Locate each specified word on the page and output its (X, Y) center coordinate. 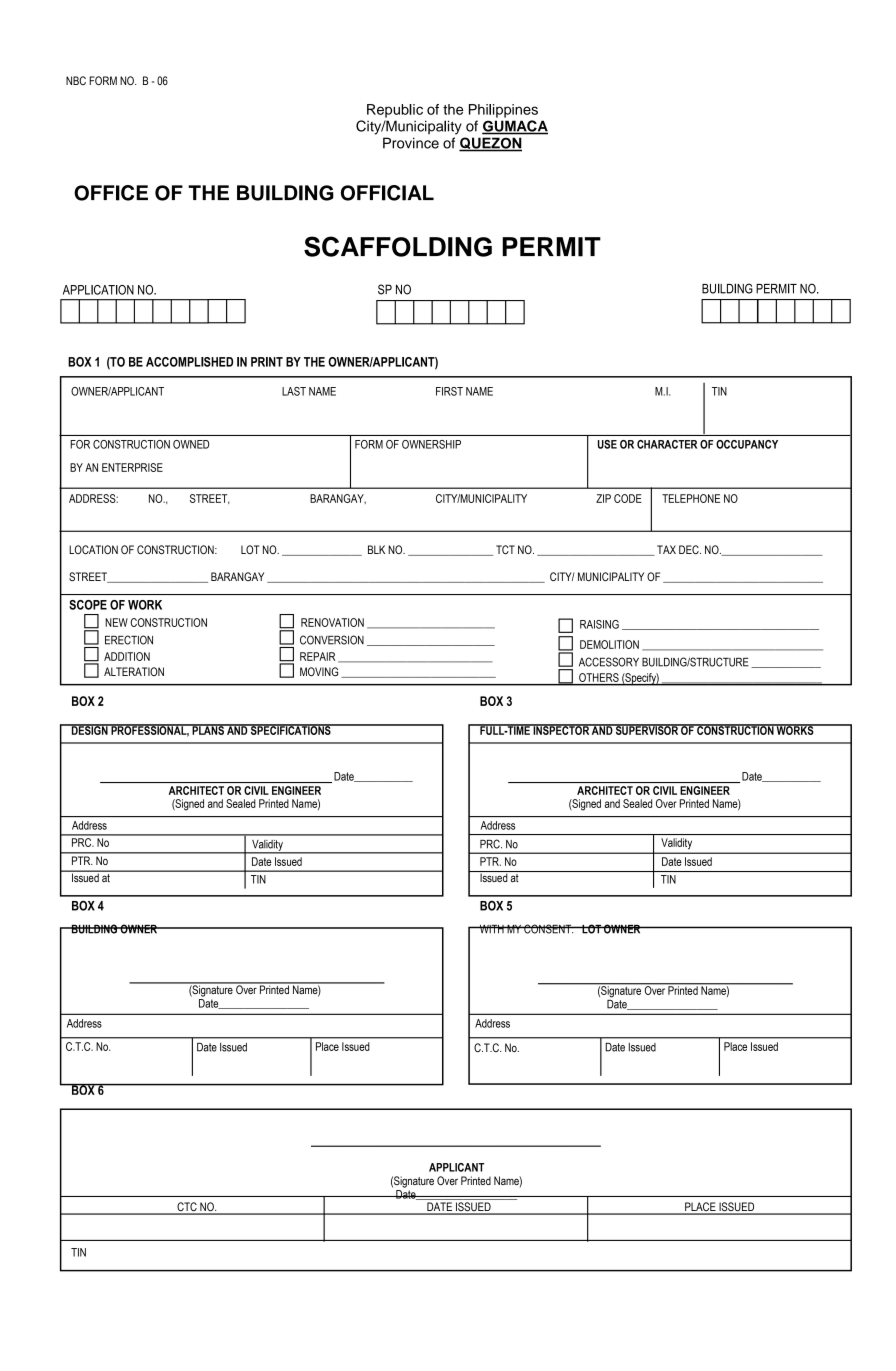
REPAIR (317, 656)
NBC (76, 80)
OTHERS (599, 677)
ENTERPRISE (132, 467)
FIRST (449, 391)
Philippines (503, 111)
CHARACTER (667, 444)
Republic (395, 111)
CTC (187, 1208)
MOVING (319, 671)
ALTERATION (134, 671)
